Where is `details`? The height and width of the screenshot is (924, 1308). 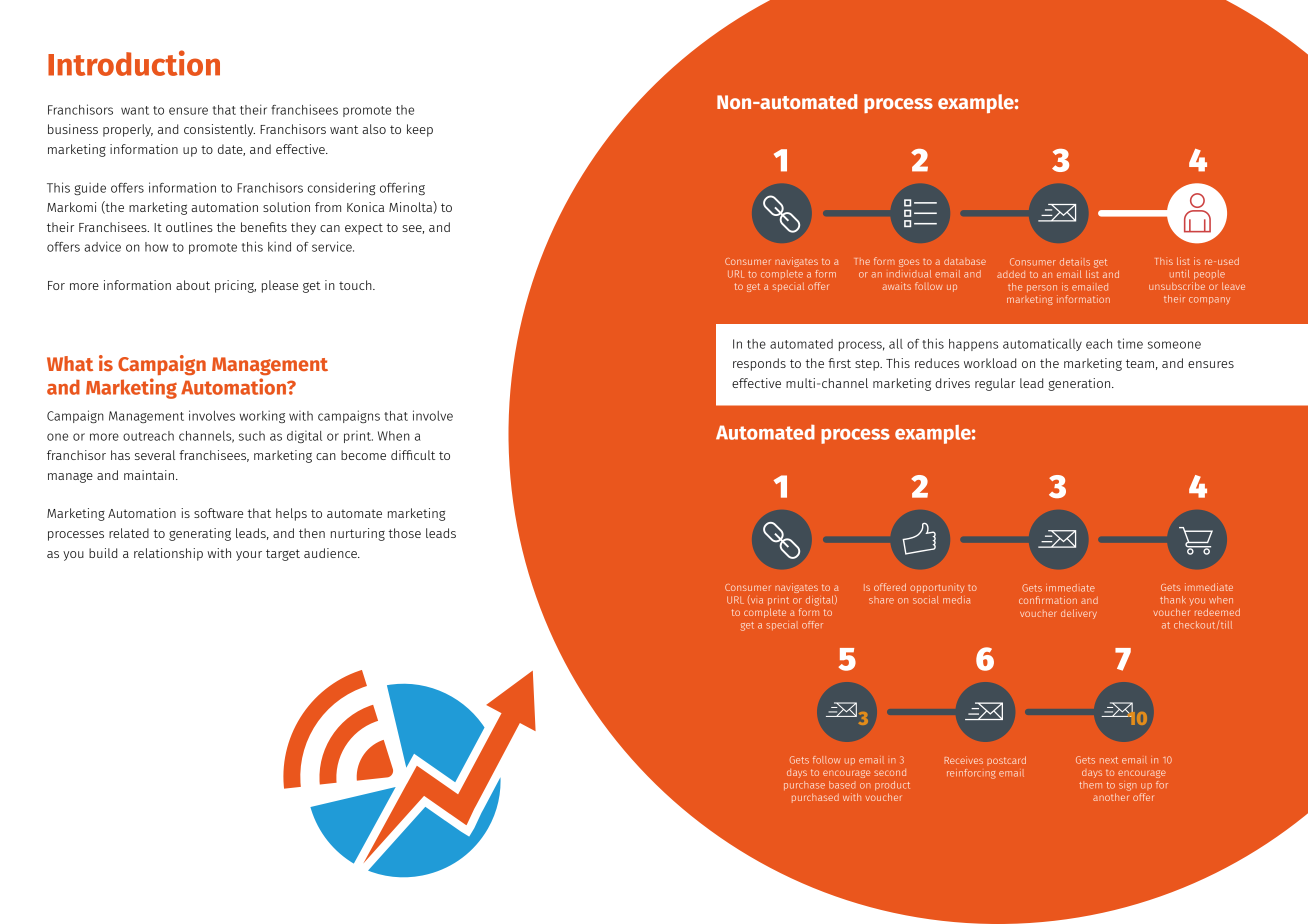
details is located at coordinates (1075, 262).
